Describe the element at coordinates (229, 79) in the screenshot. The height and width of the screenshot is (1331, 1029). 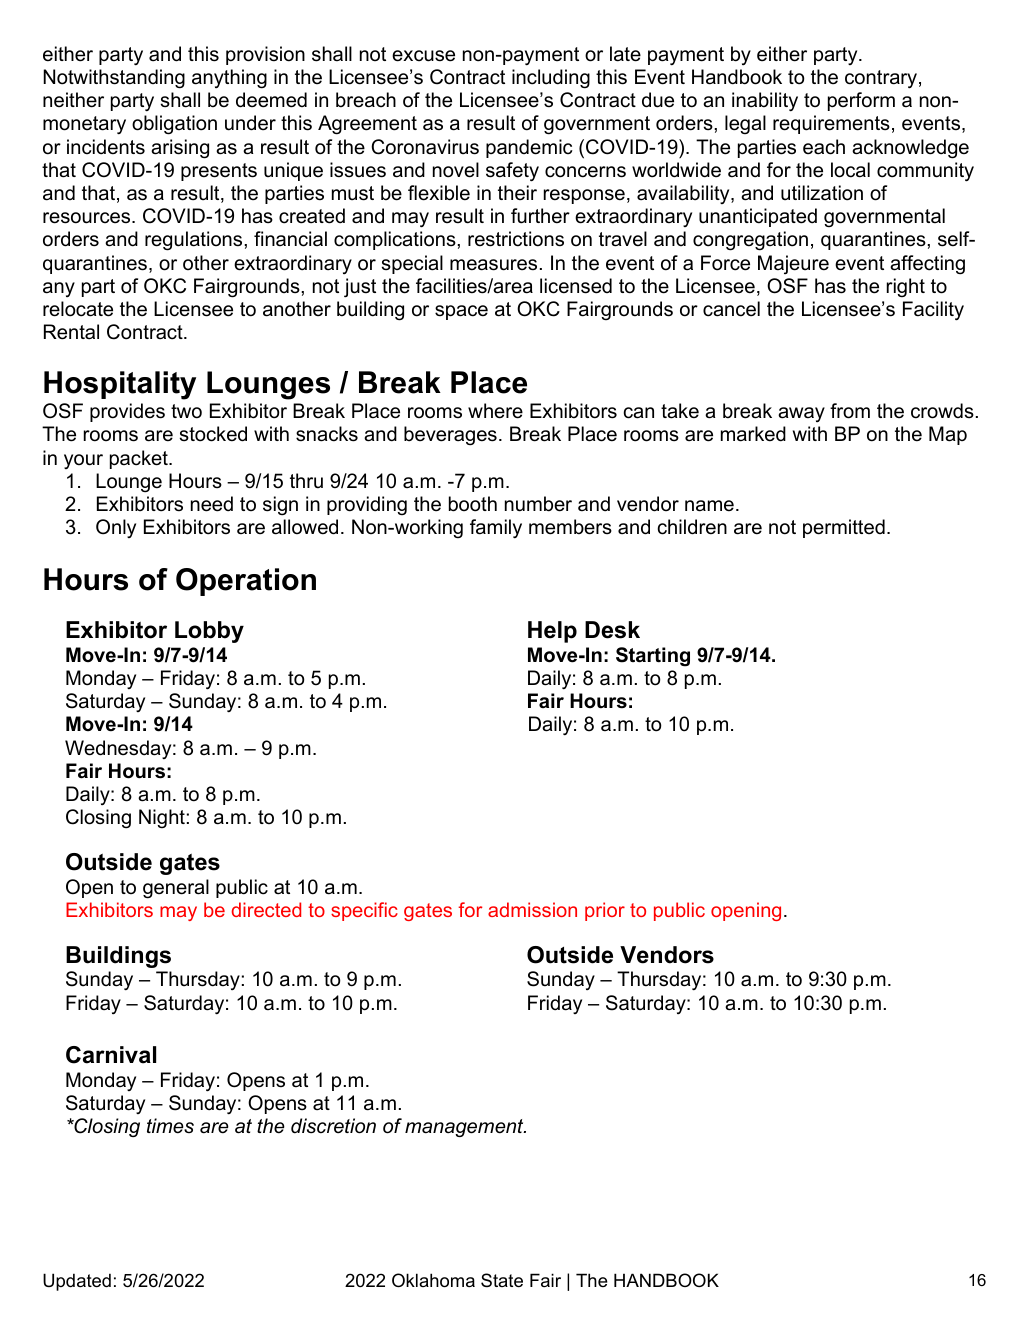
I see `anything` at that location.
